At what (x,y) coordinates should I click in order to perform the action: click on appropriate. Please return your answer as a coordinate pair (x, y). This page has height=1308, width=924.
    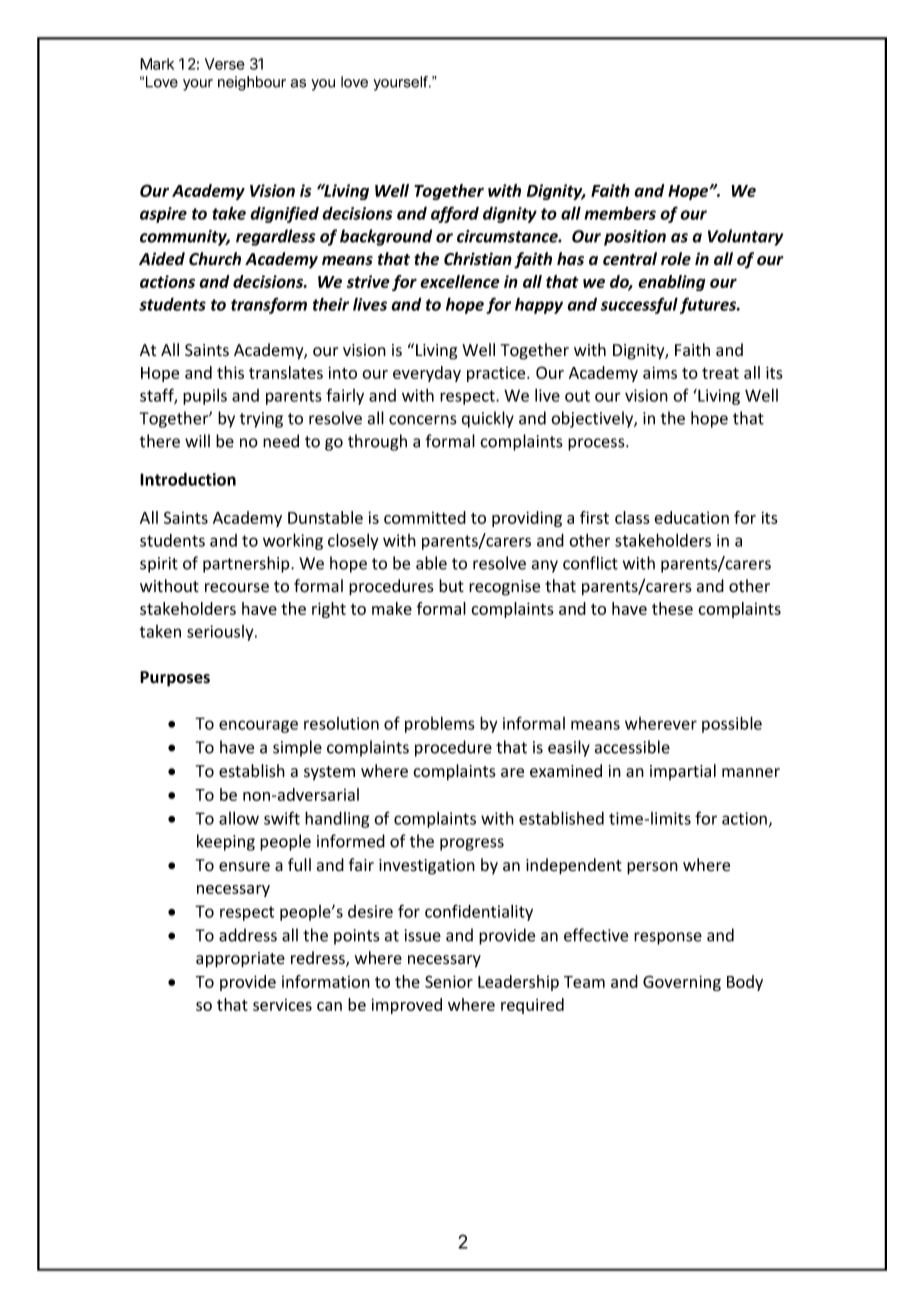
    Looking at the image, I should click on (240, 960).
